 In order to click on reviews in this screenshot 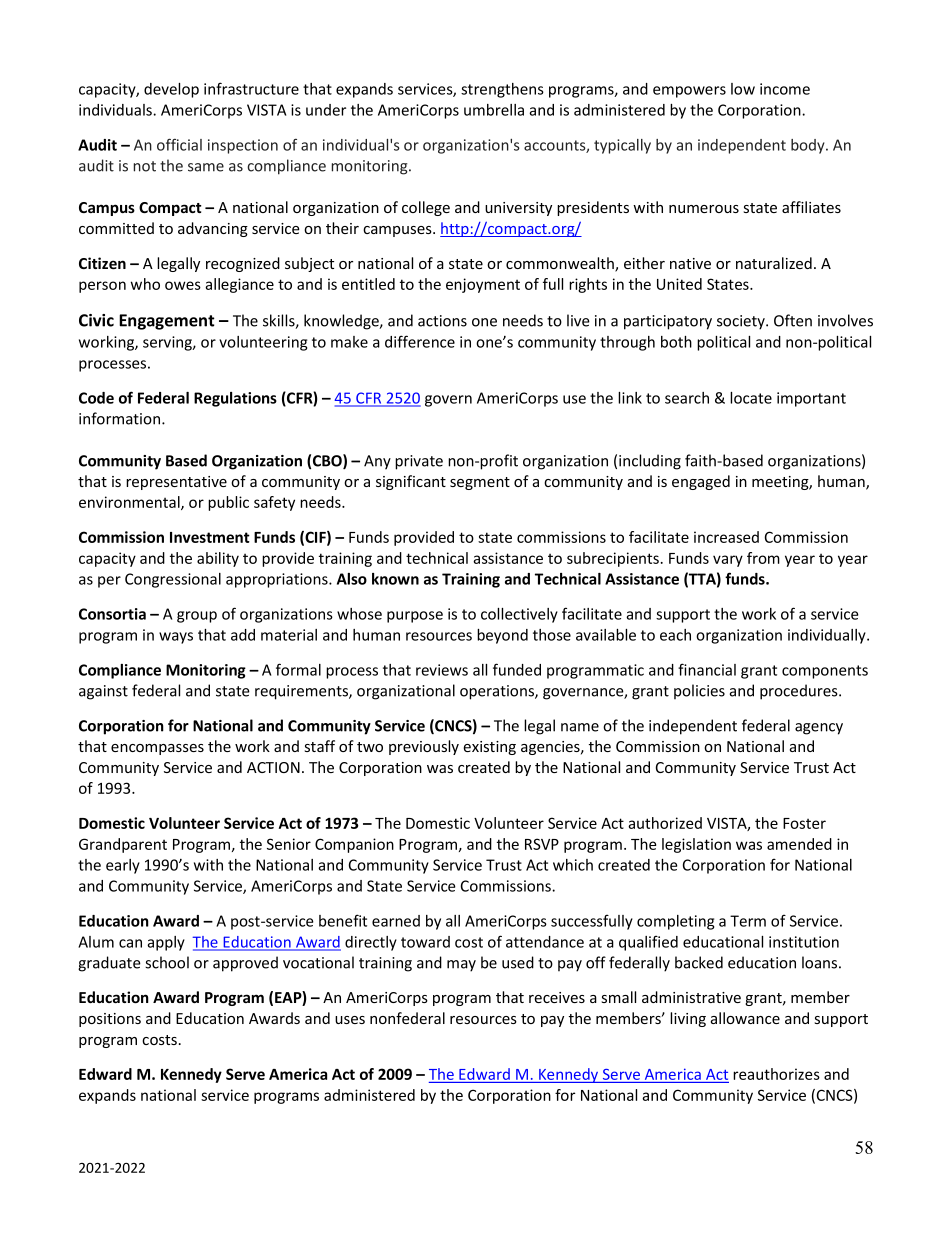, I will do `click(442, 670)`.
